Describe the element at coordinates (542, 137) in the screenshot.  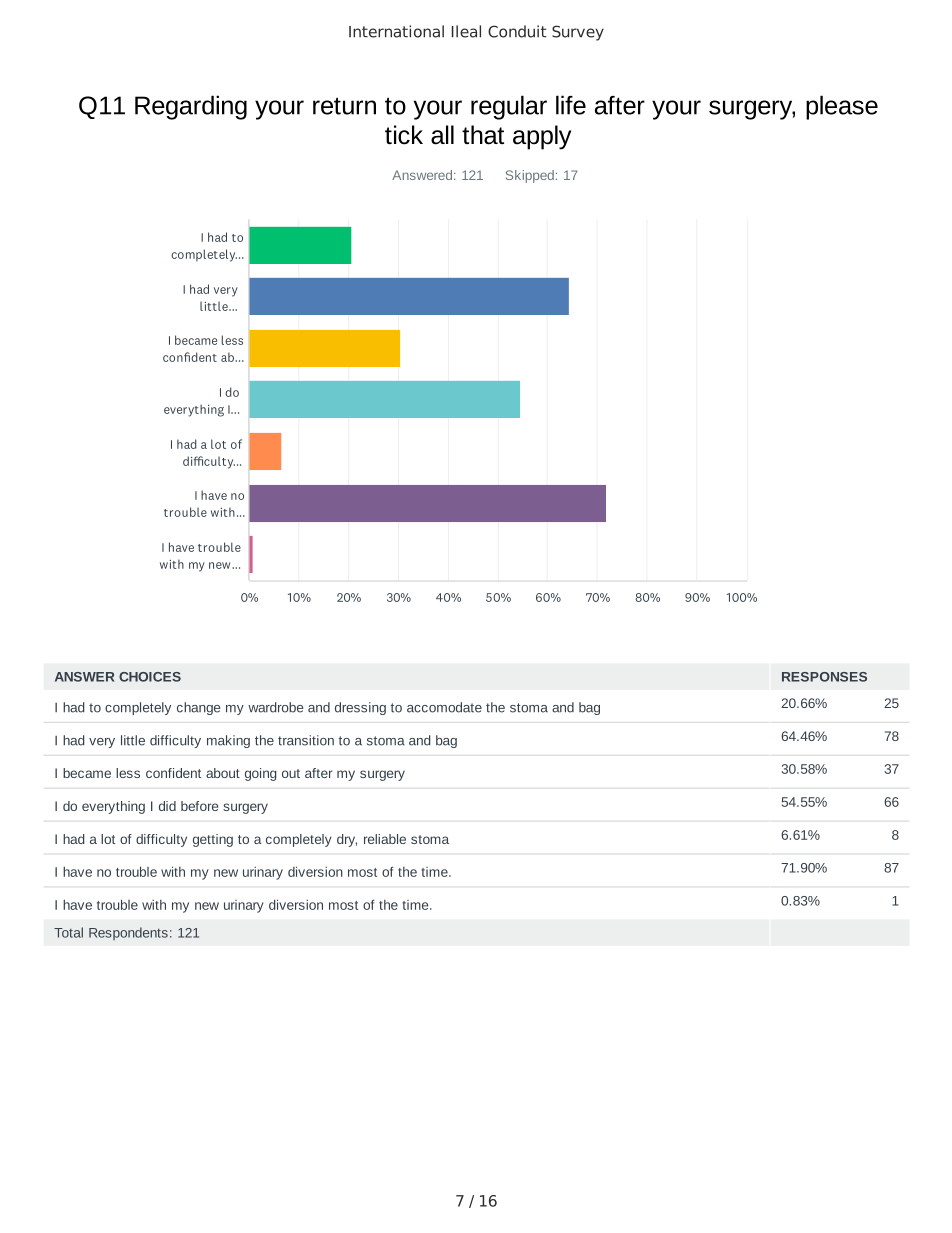
I see `apply` at that location.
